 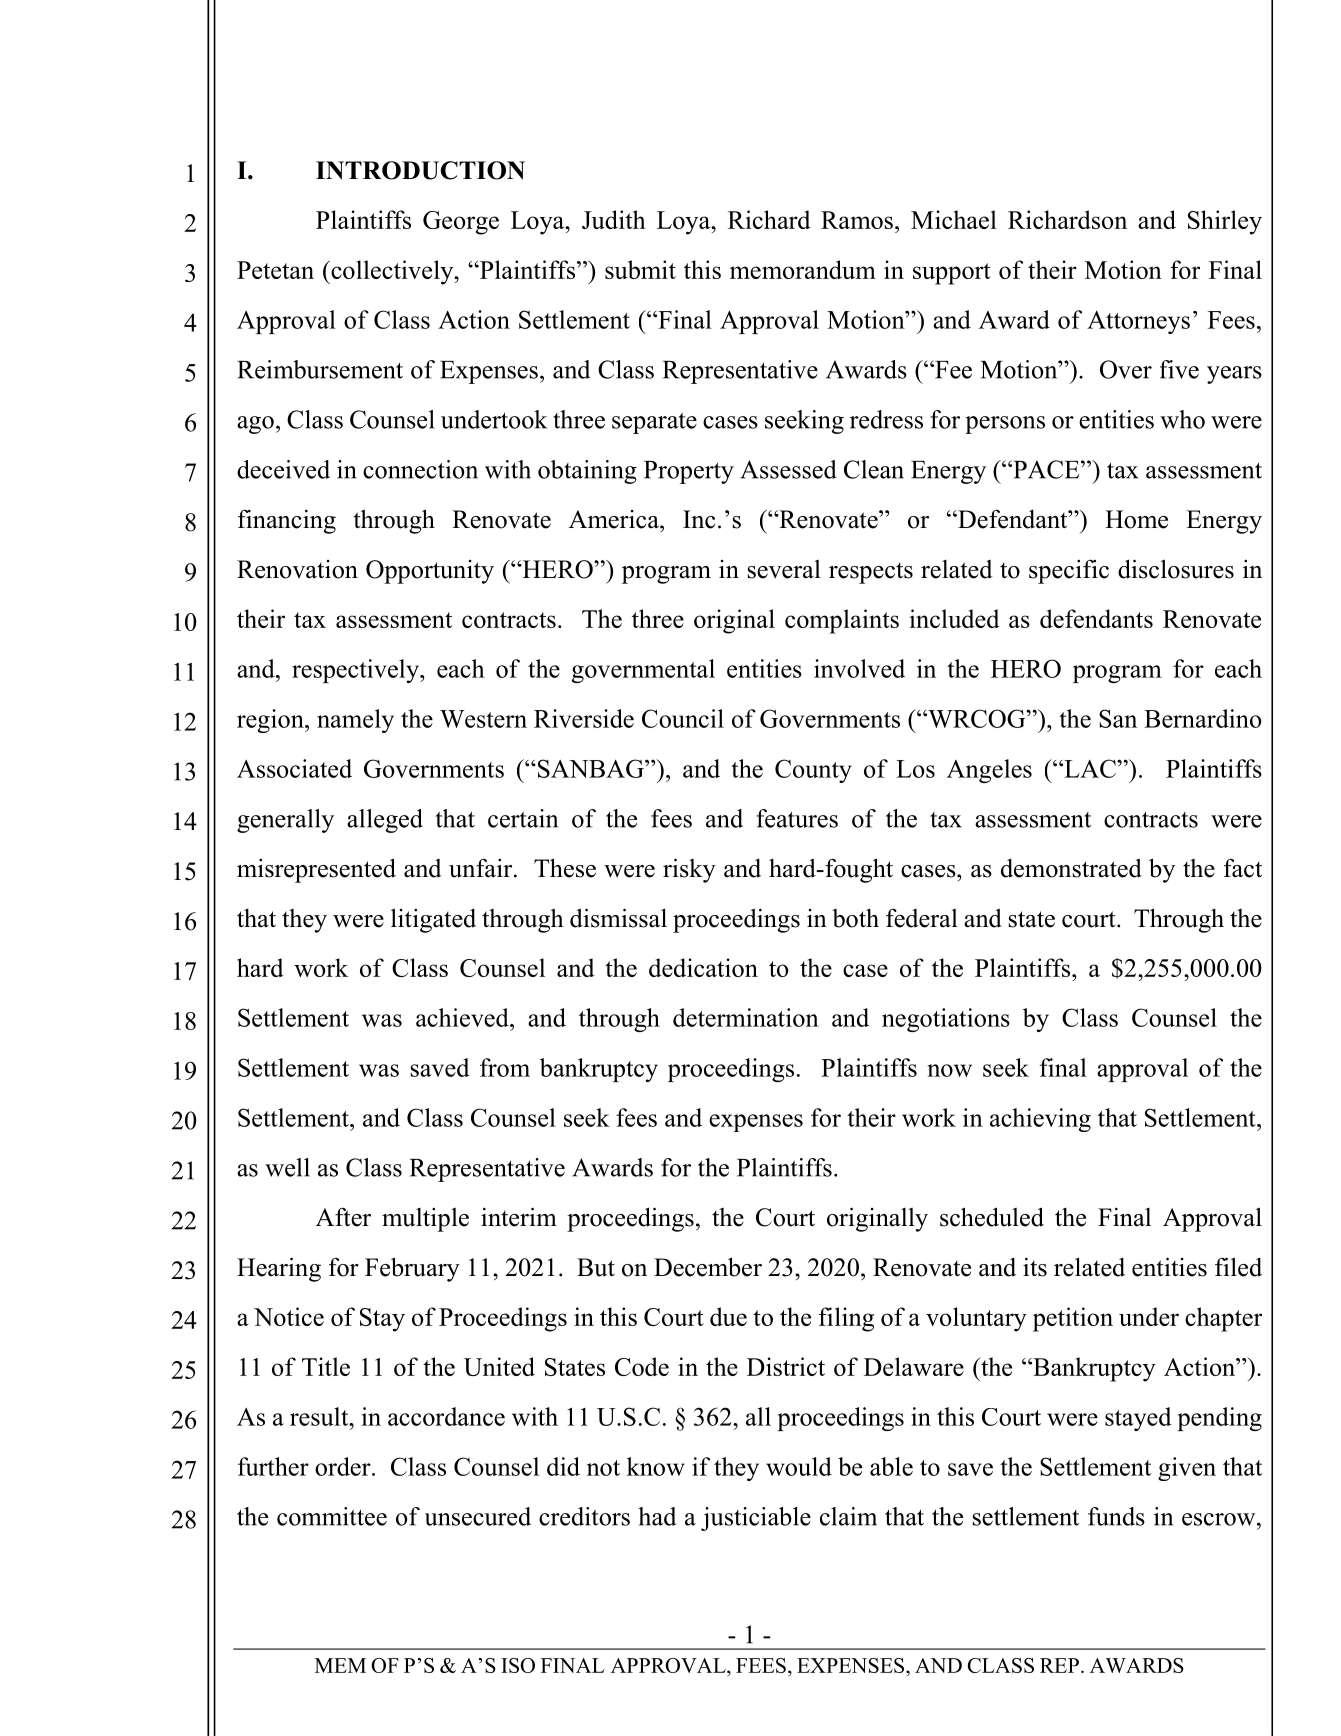 I want to click on Shirley, so click(x=1225, y=222).
